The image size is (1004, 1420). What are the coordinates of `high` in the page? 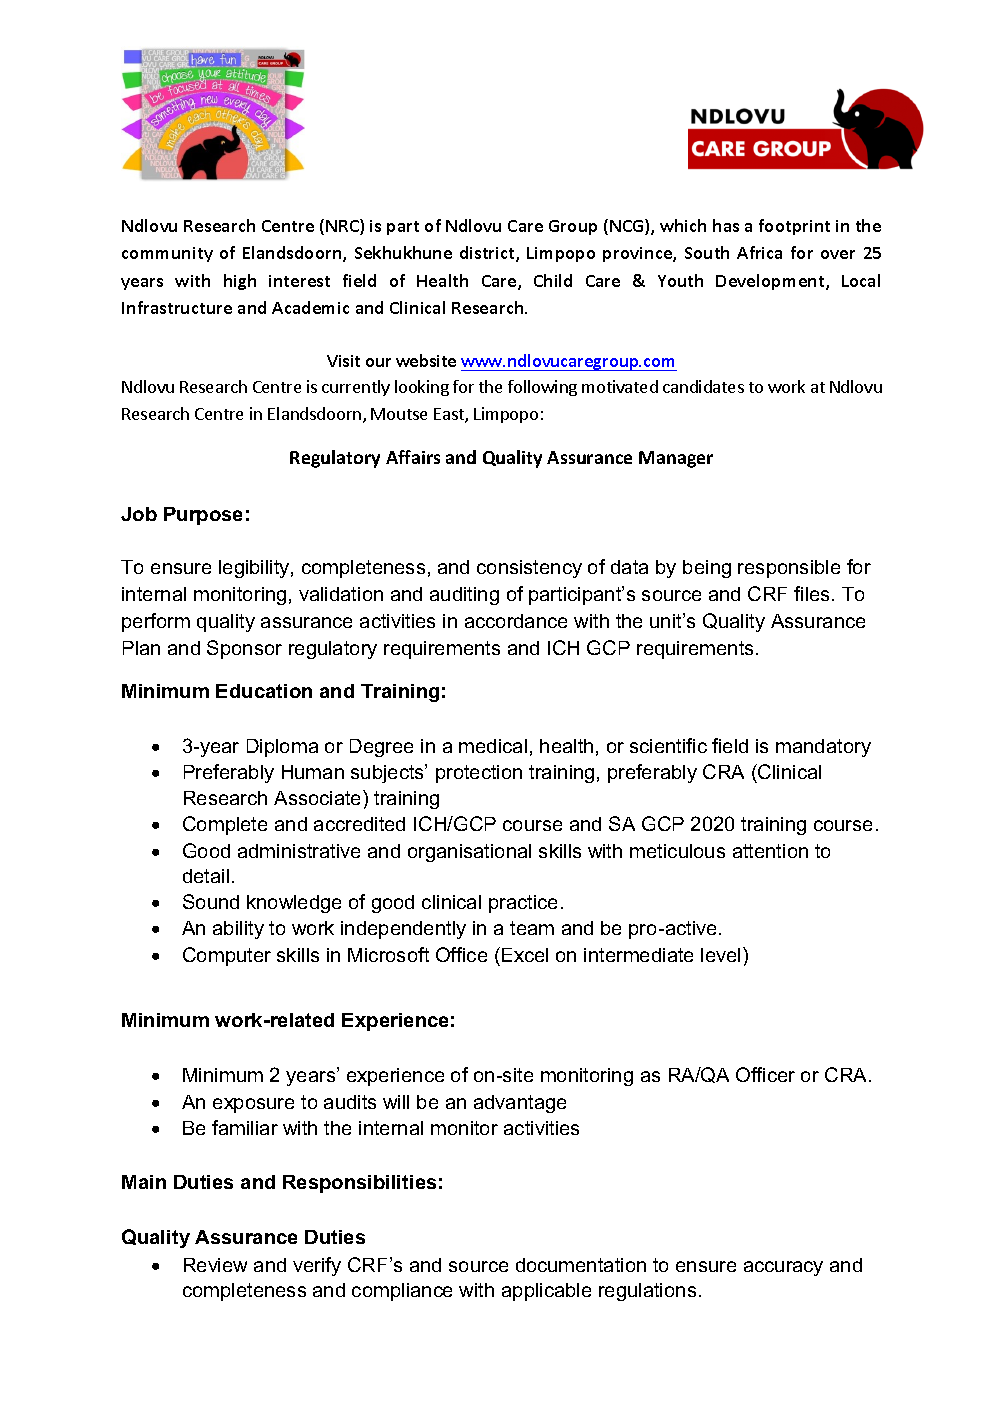 It's located at (240, 282).
